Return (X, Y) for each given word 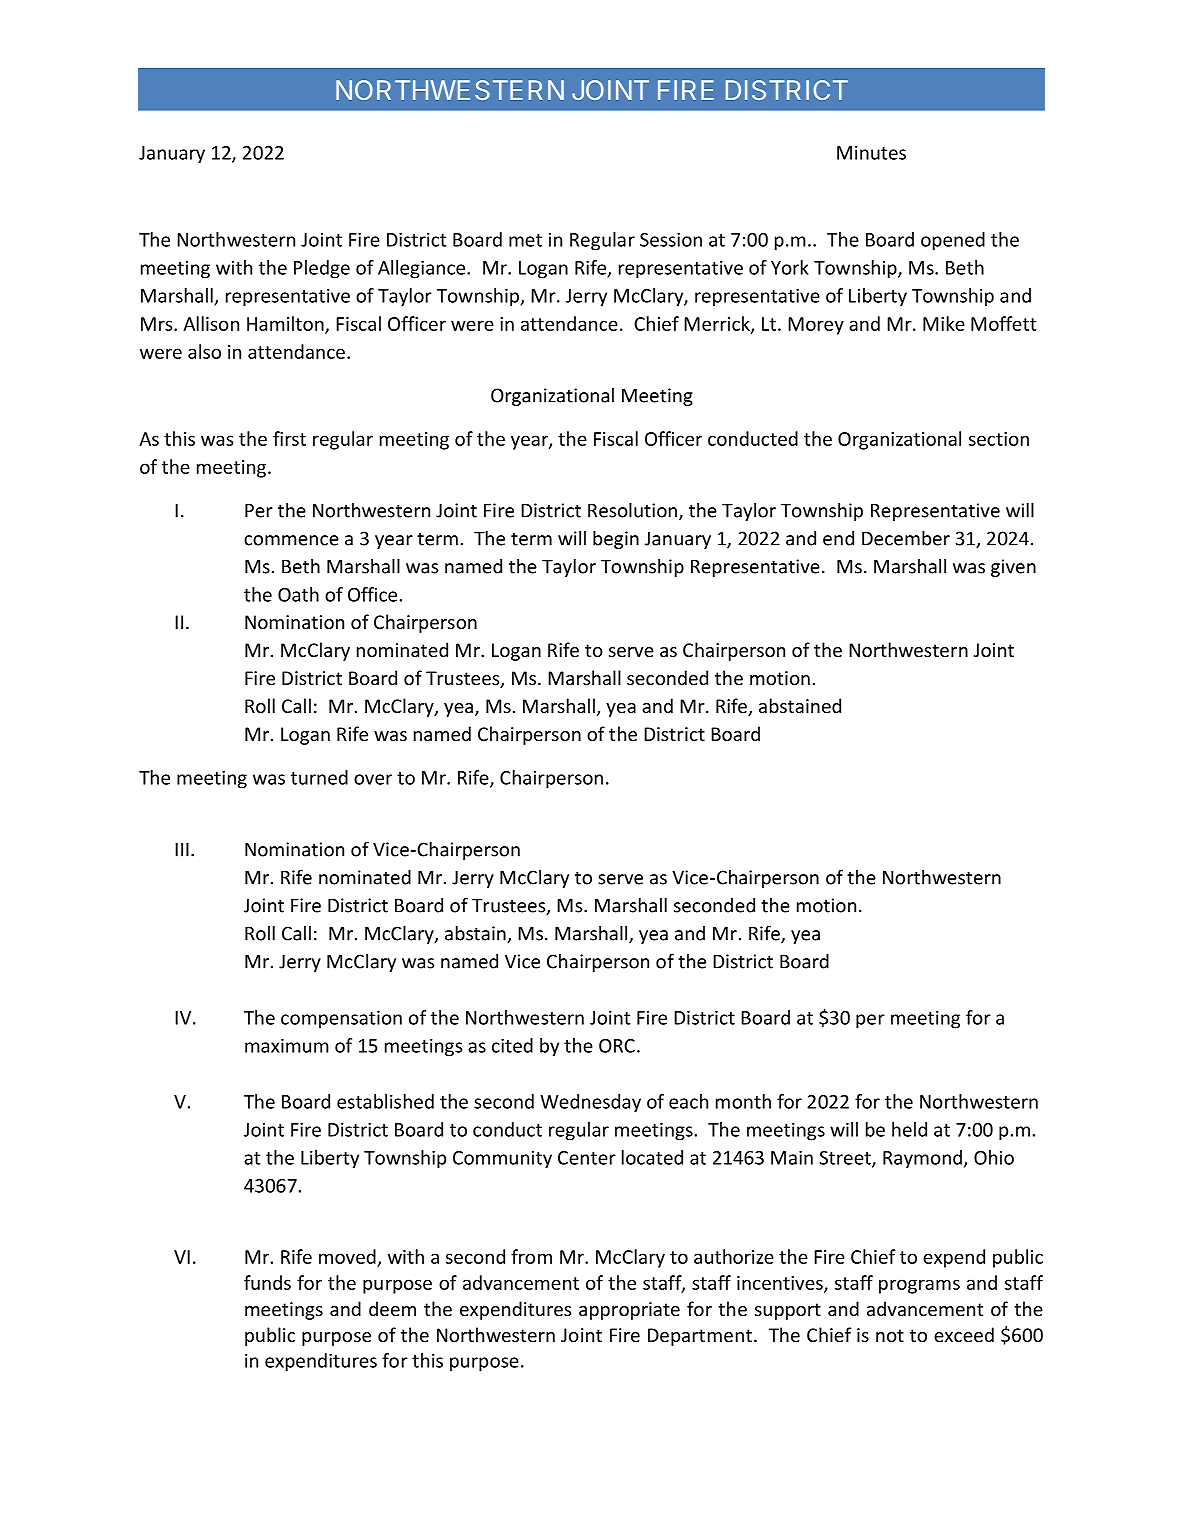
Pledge (322, 269)
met (525, 240)
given (1013, 568)
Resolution (632, 510)
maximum (287, 1045)
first (289, 438)
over (373, 779)
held (909, 1129)
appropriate (629, 1311)
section (999, 439)
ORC (617, 1046)
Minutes (871, 152)
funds (267, 1282)
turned (319, 777)
